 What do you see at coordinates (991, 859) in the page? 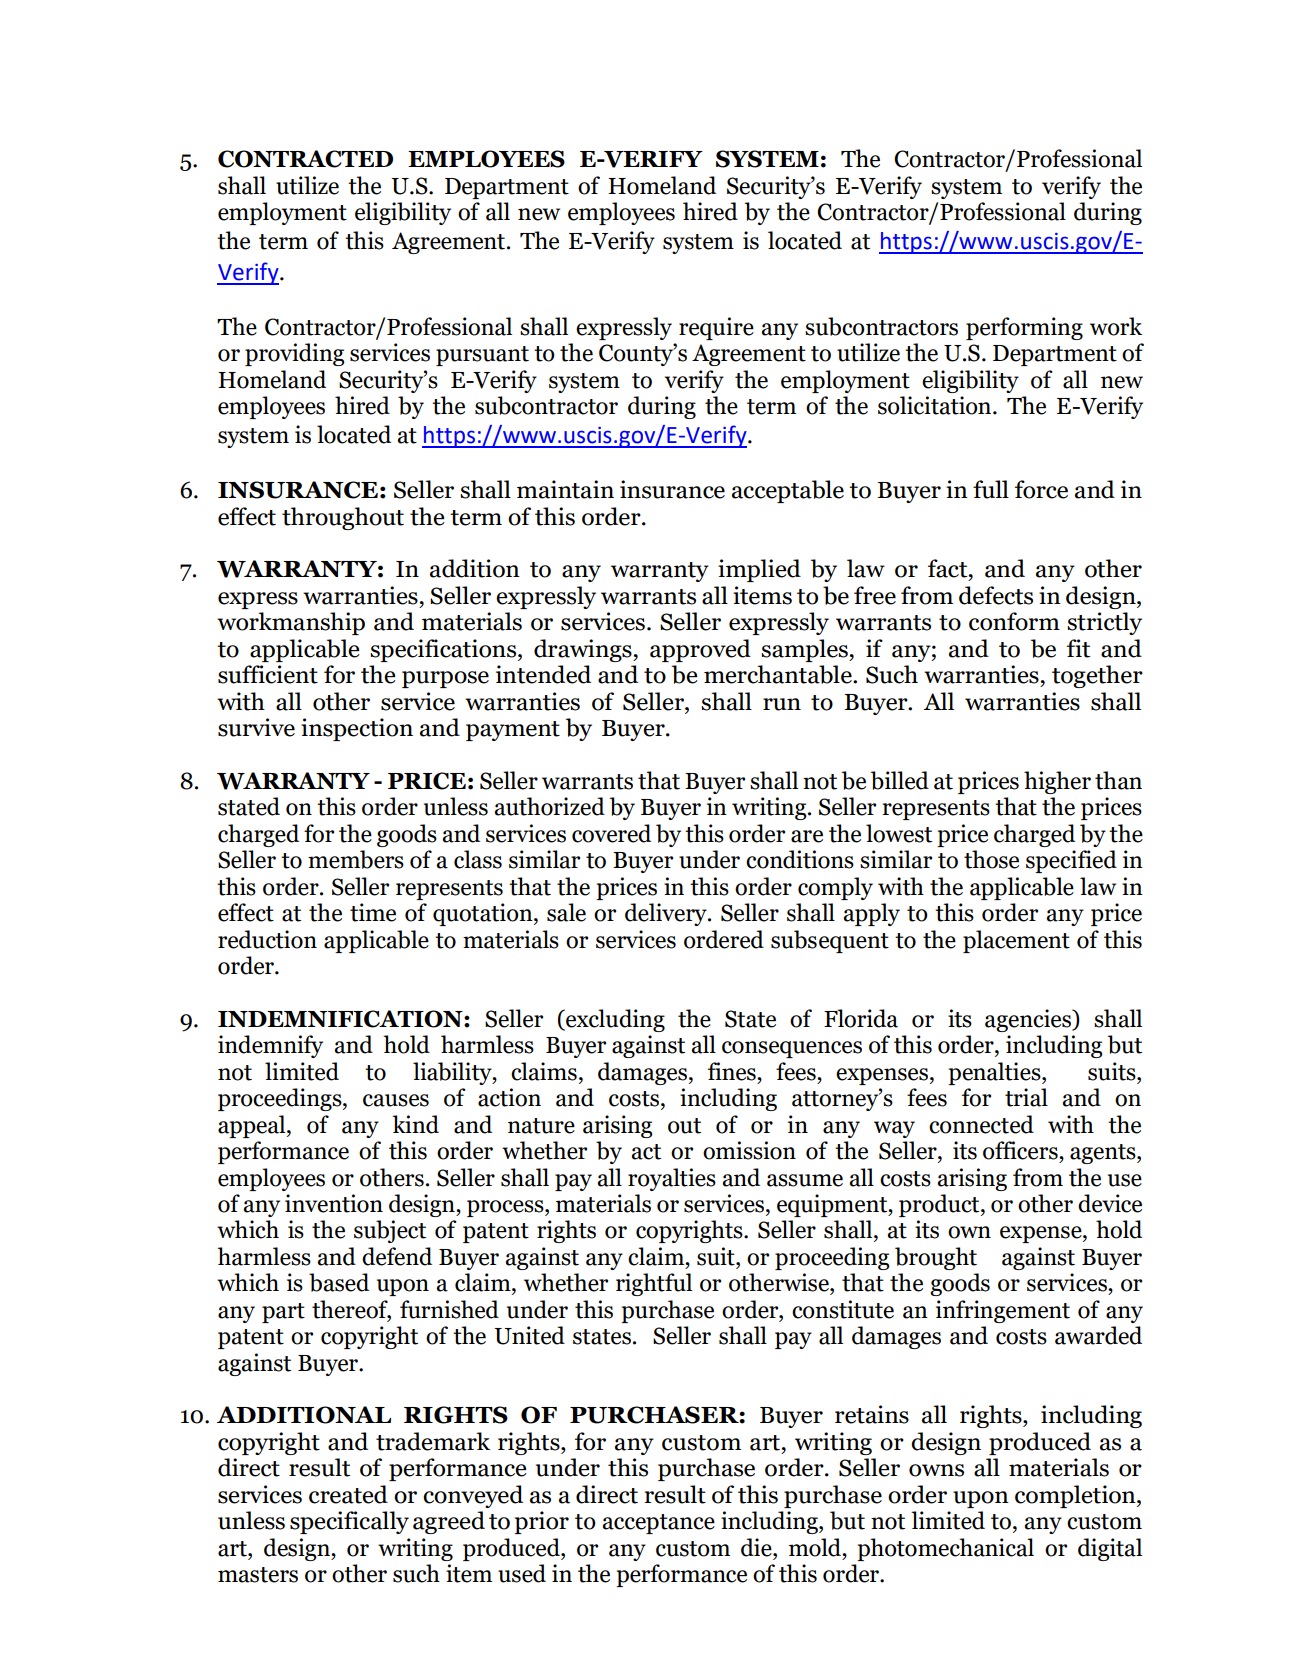
I see `those` at bounding box center [991, 859].
